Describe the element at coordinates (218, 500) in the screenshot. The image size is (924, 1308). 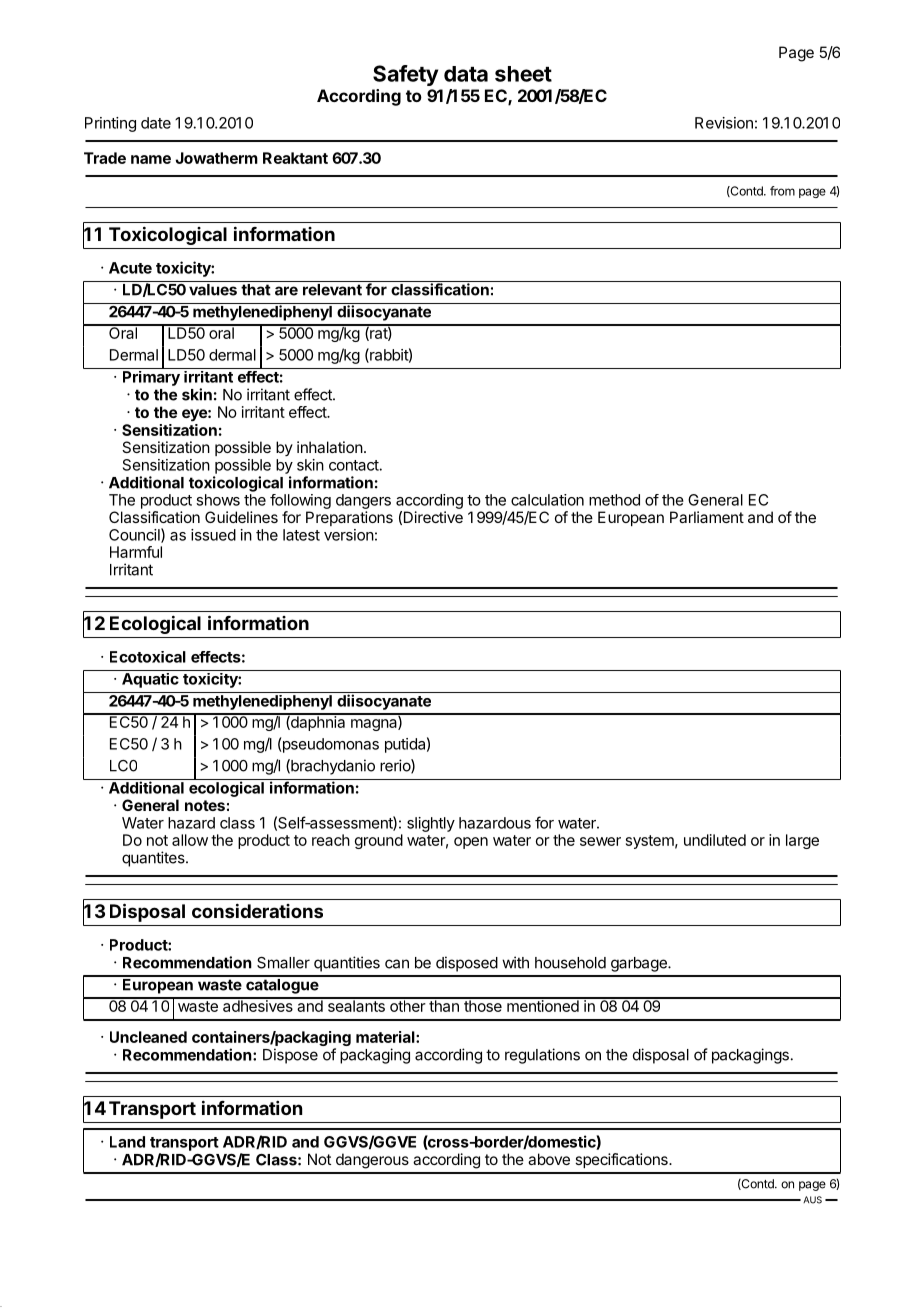
I see `shows` at that location.
